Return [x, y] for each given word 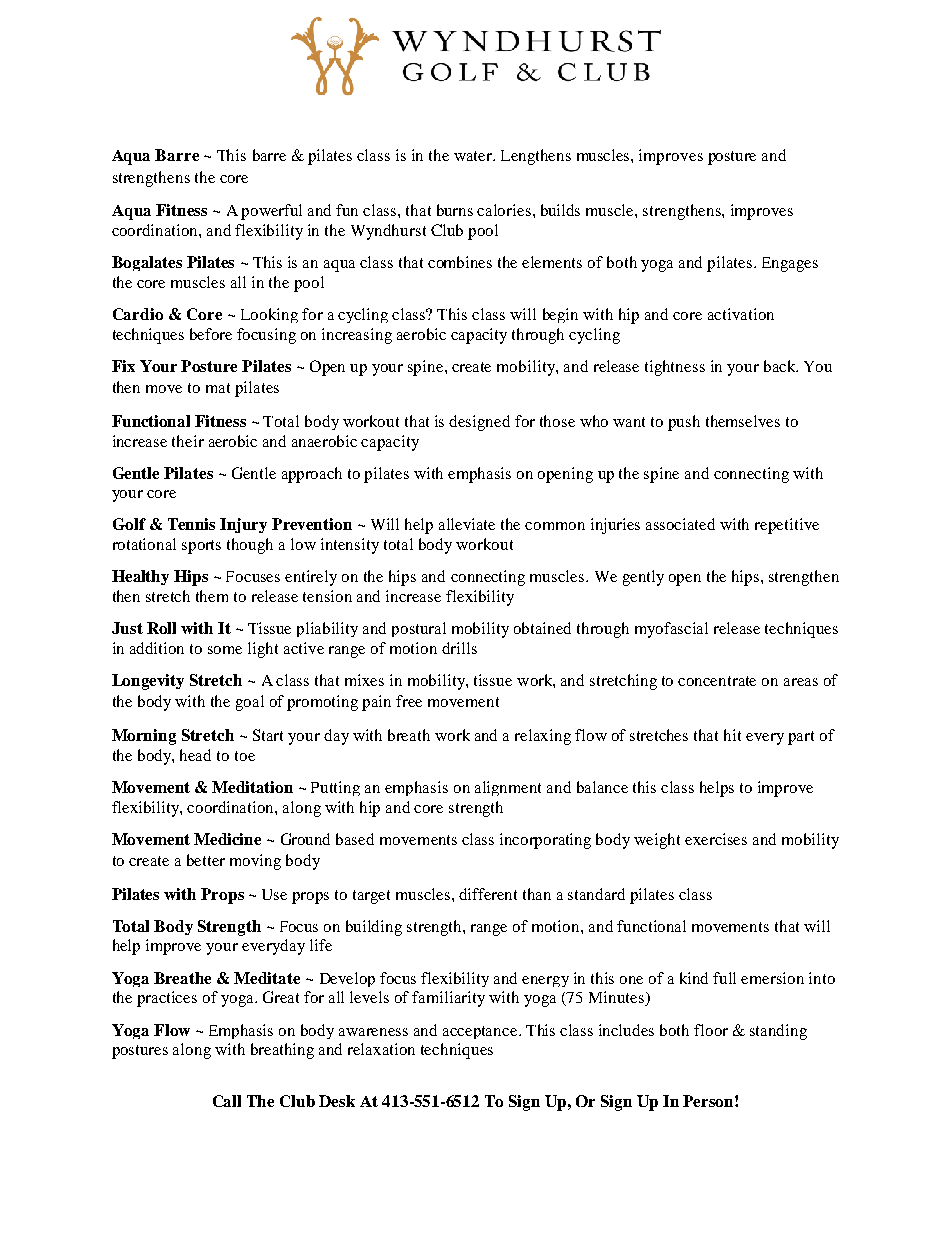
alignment [508, 788]
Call [227, 1101]
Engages [790, 264]
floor [711, 1030]
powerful [271, 212]
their [188, 441]
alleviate [467, 524]
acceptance [481, 1032]
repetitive [787, 526]
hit [732, 735]
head [195, 755]
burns [455, 210]
